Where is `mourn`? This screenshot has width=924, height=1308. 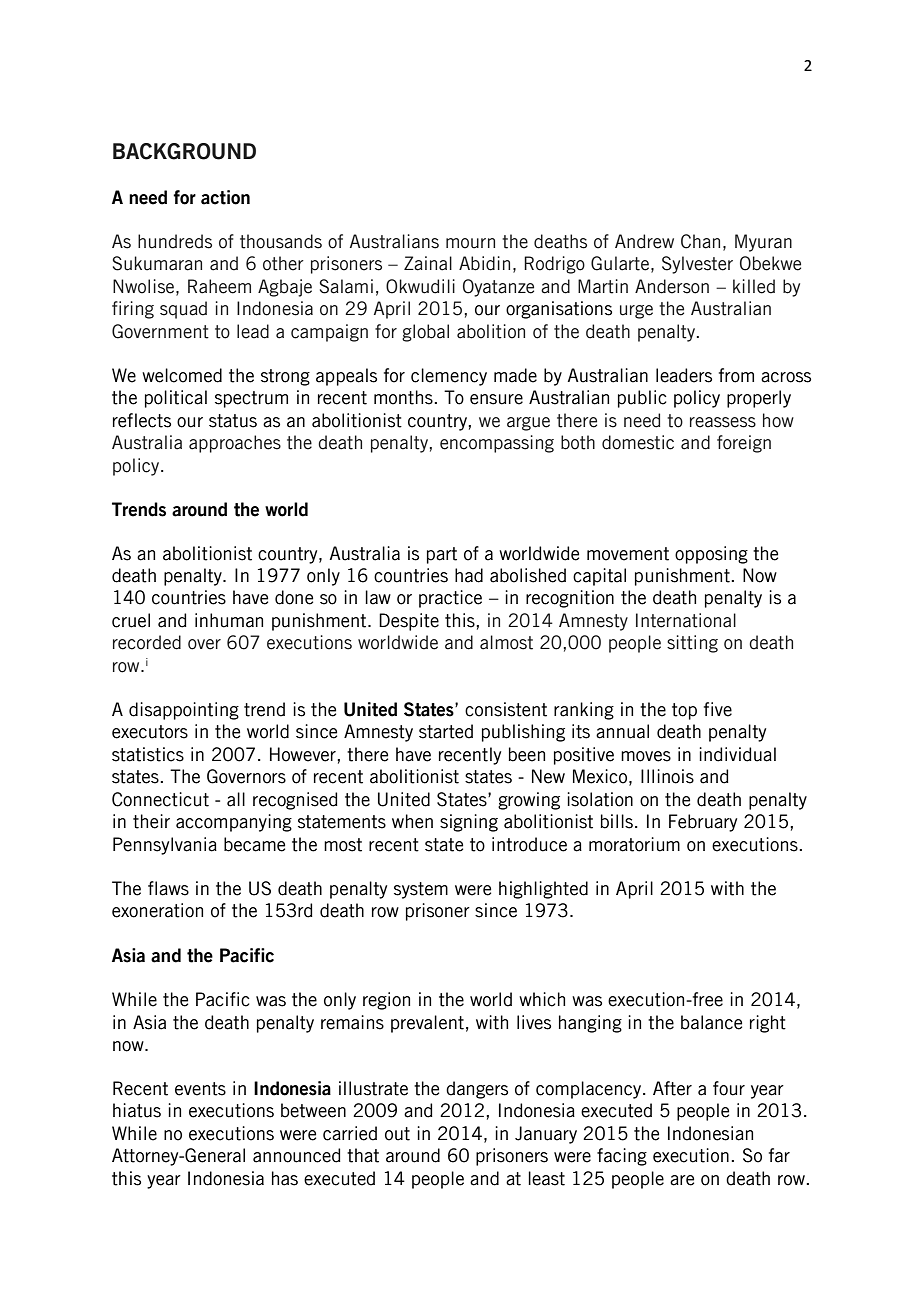
mourn is located at coordinates (470, 243).
